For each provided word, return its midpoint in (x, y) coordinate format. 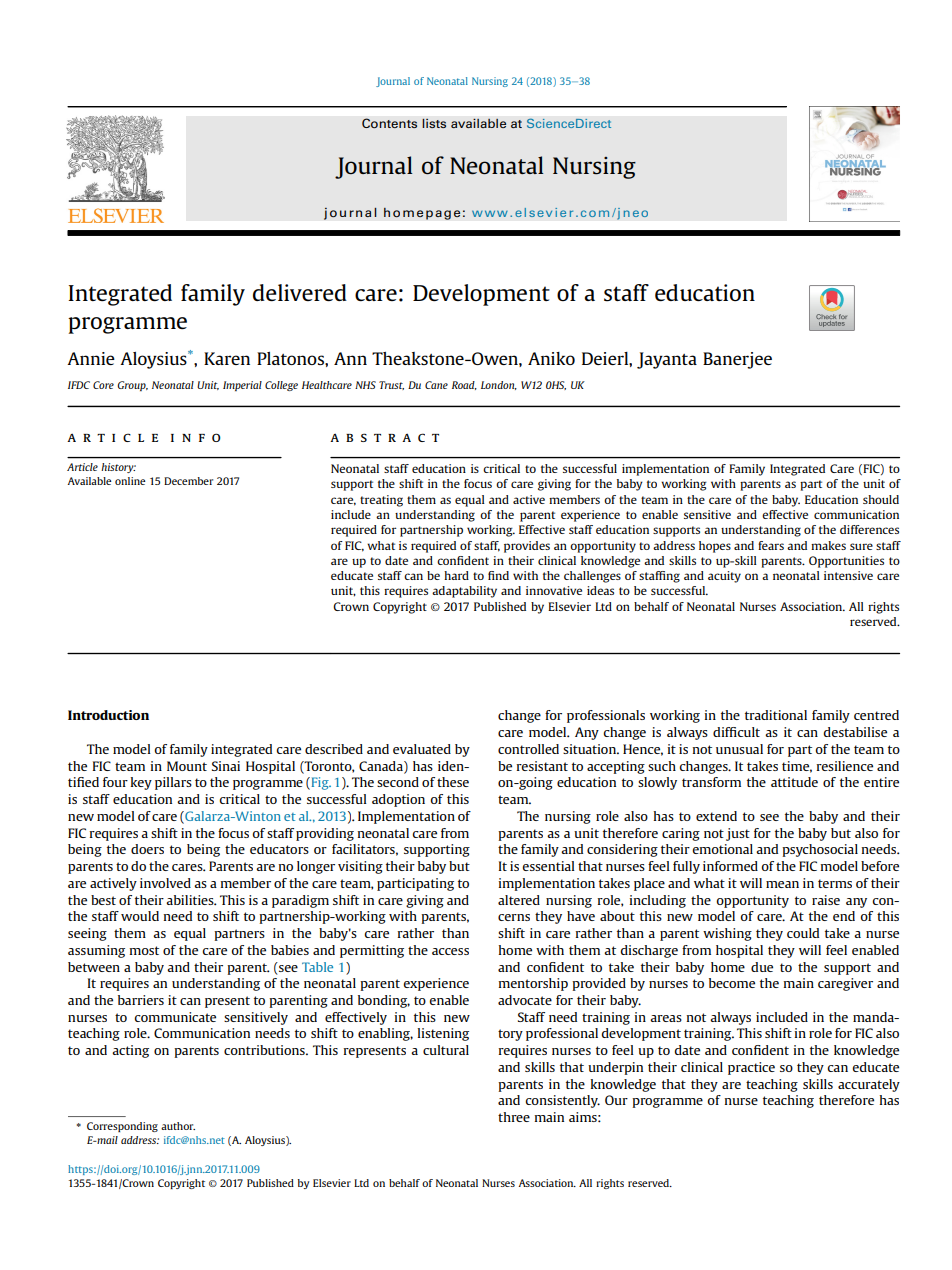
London (499, 385)
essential (548, 866)
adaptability (464, 592)
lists (434, 123)
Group (133, 386)
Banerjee (737, 360)
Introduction (108, 715)
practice (751, 1068)
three (514, 1117)
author (178, 1126)
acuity (724, 577)
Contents (389, 123)
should (881, 499)
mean (782, 884)
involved (165, 883)
